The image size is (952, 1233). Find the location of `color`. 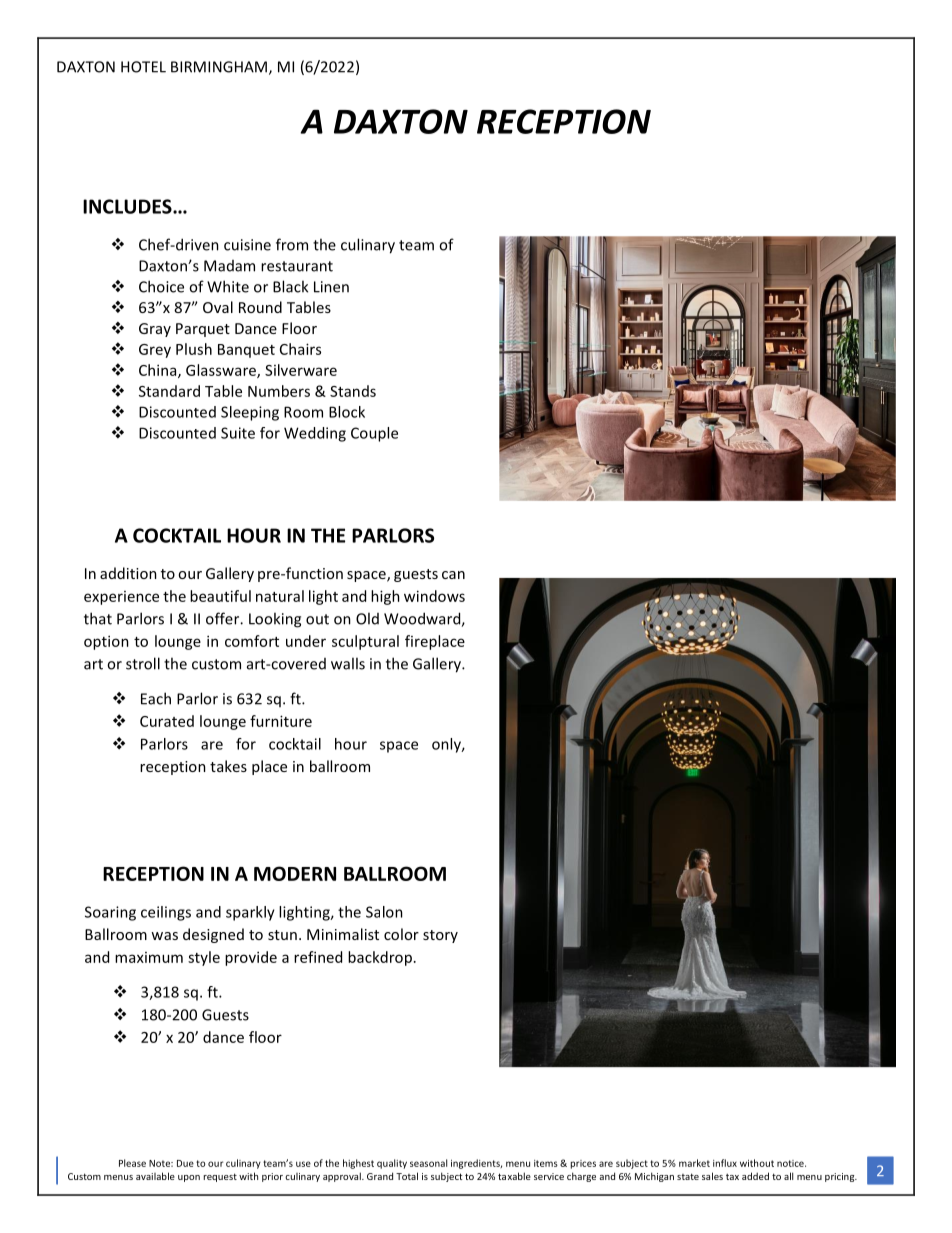

color is located at coordinates (401, 934).
